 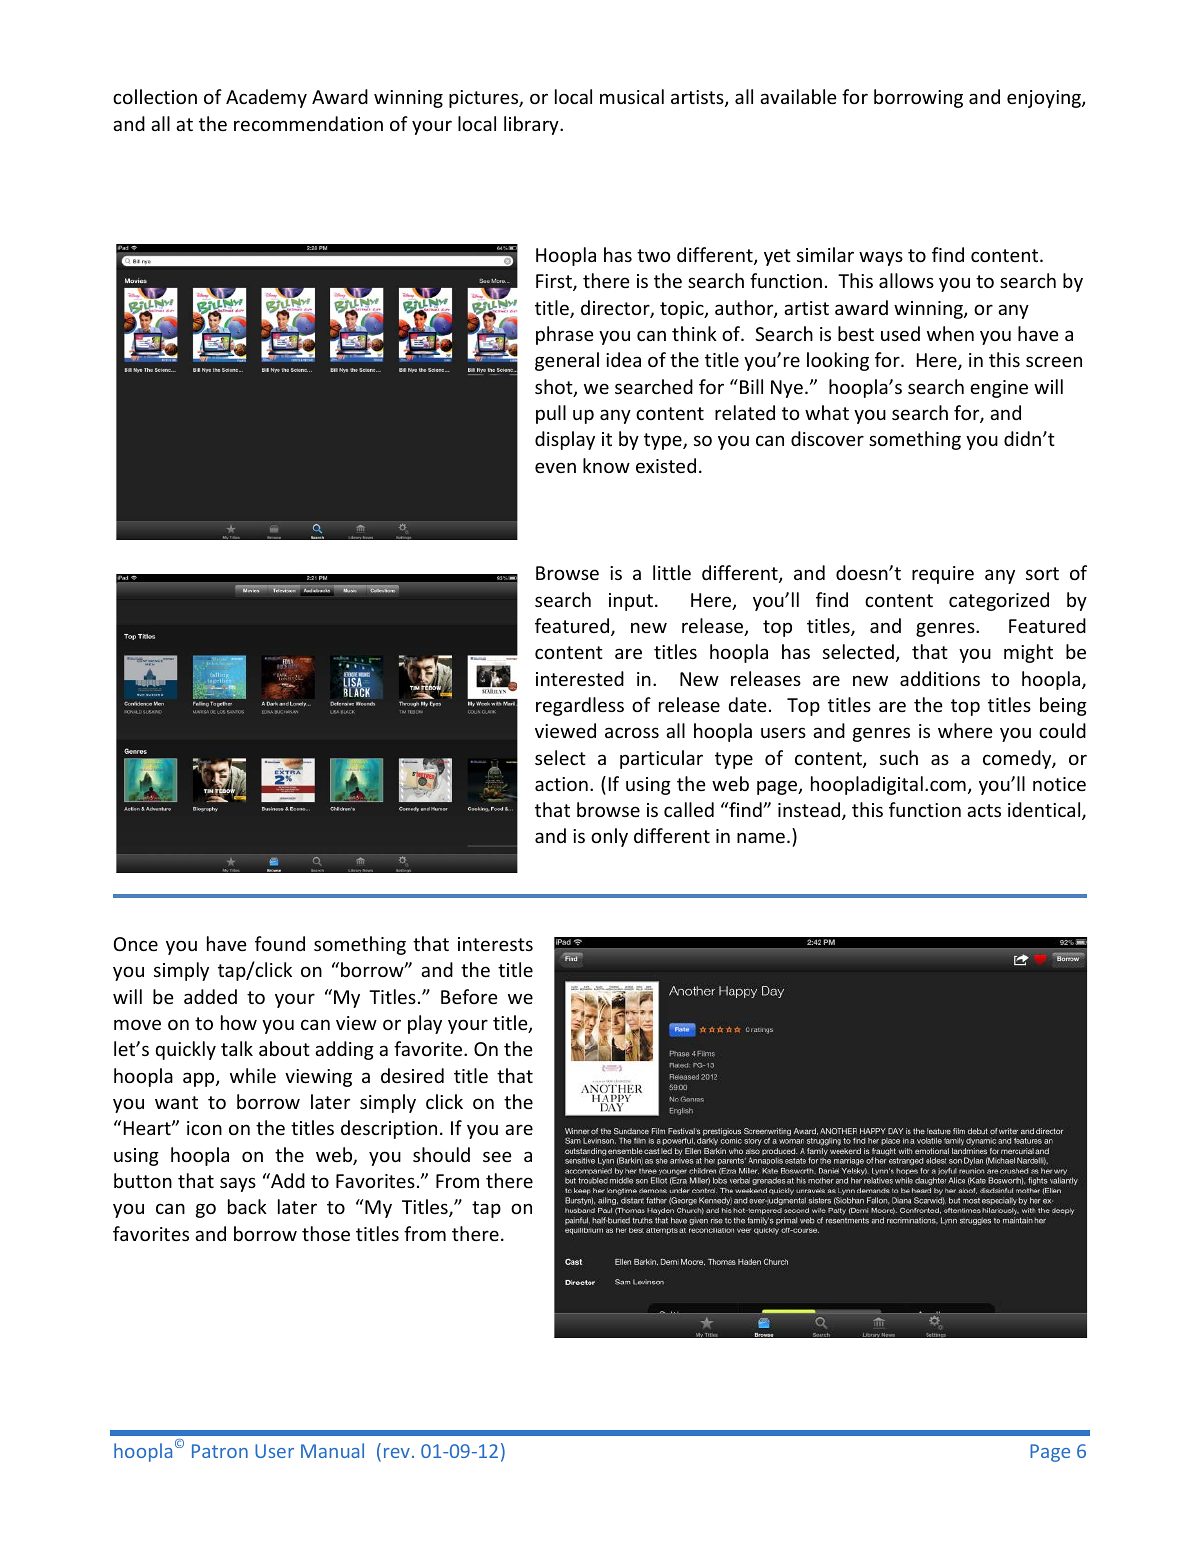 I want to click on even, so click(x=555, y=467).
